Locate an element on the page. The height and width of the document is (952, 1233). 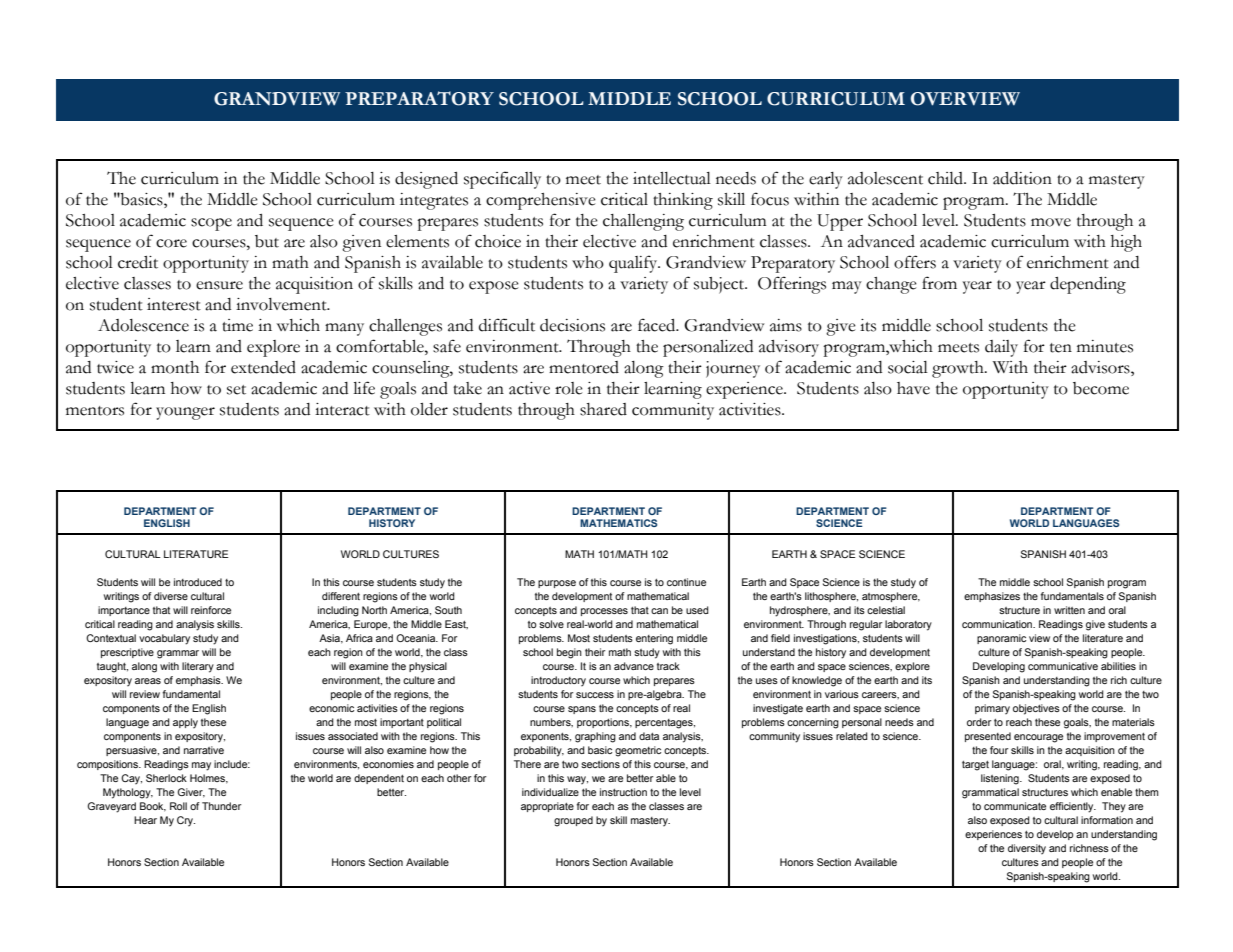
scope is located at coordinates (211, 224).
